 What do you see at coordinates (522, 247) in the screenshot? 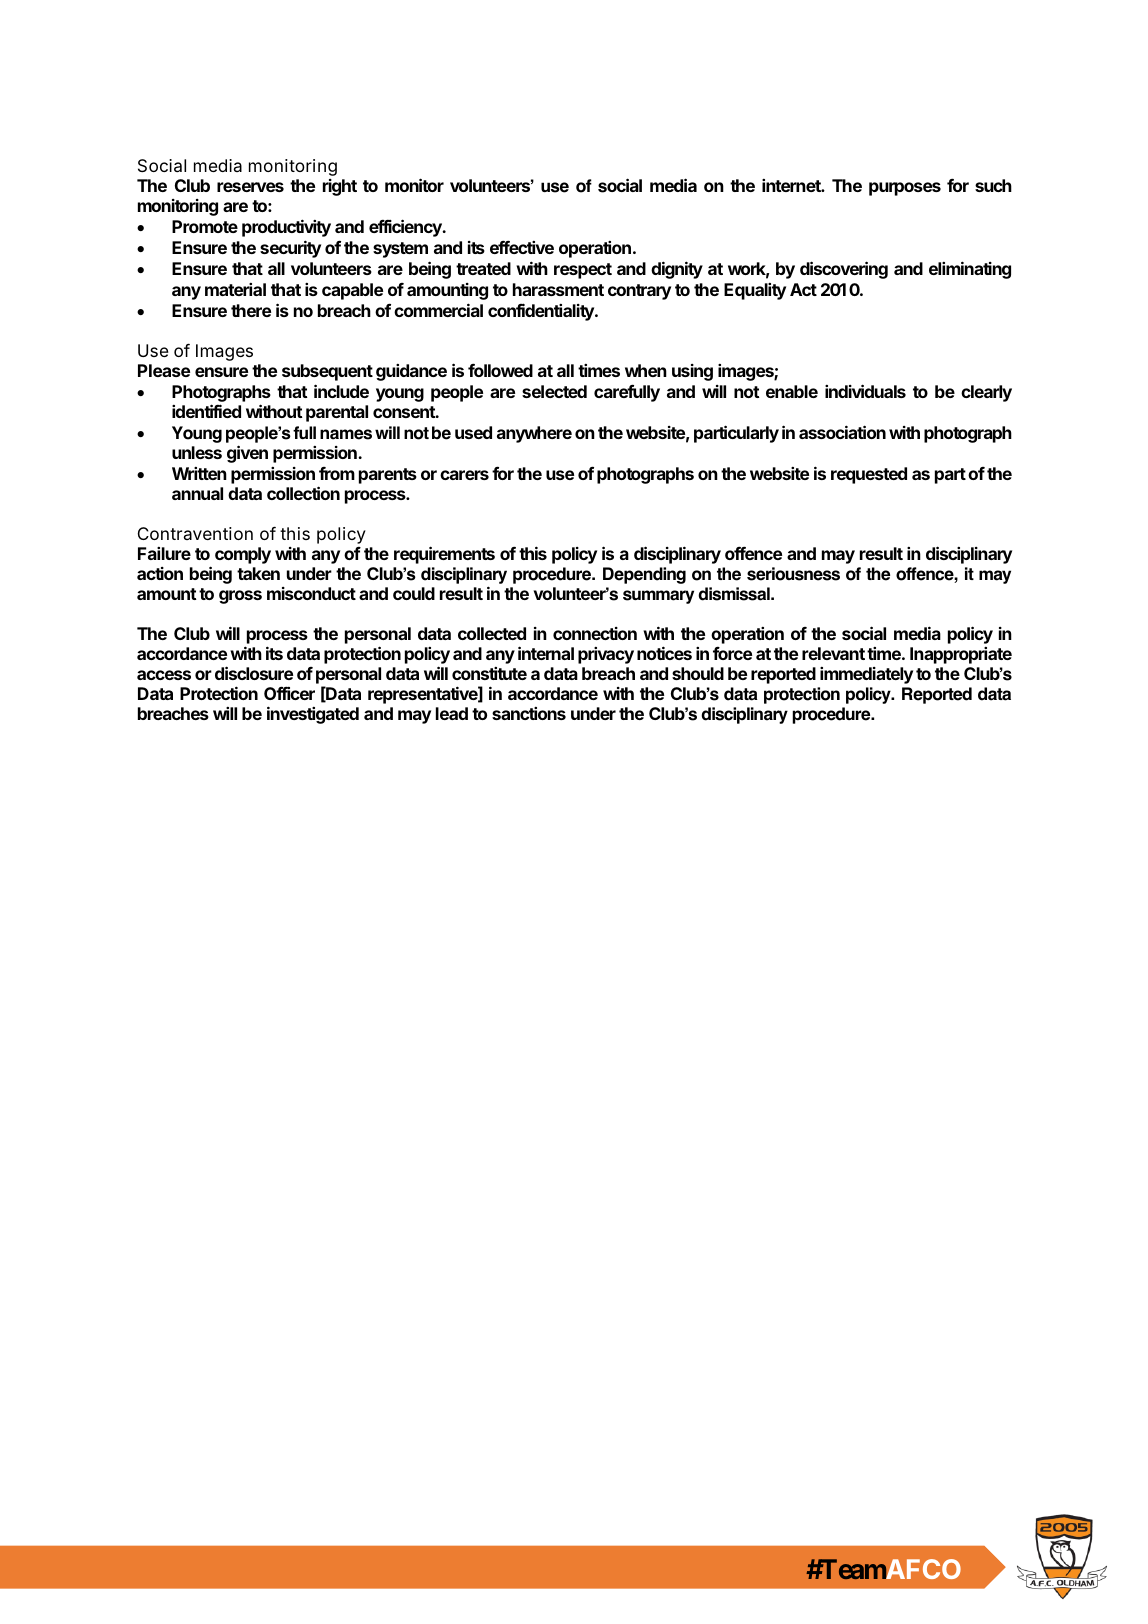
I see `effective` at bounding box center [522, 247].
